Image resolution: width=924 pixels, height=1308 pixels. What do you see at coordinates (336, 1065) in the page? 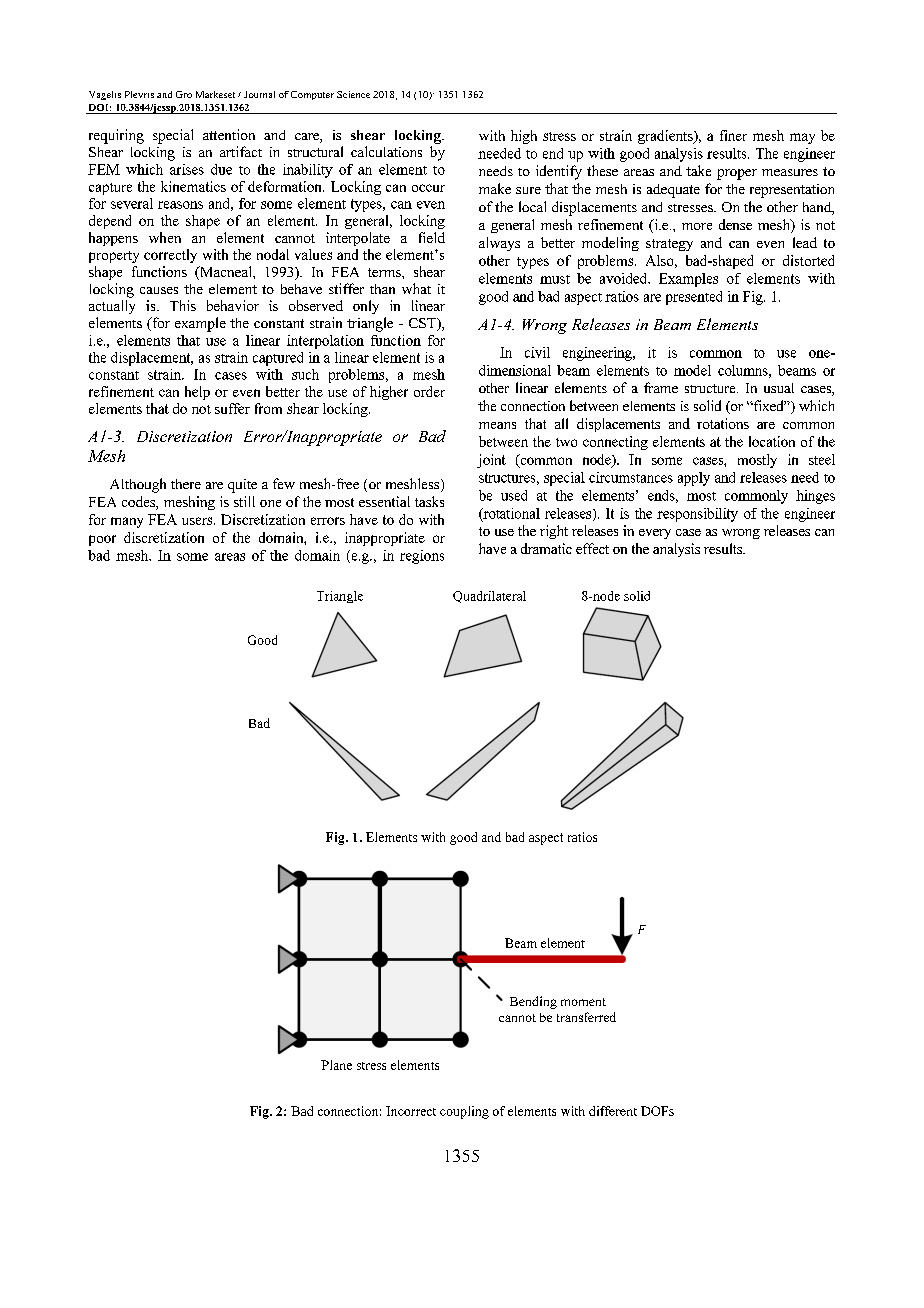
I see `Plane` at bounding box center [336, 1065].
